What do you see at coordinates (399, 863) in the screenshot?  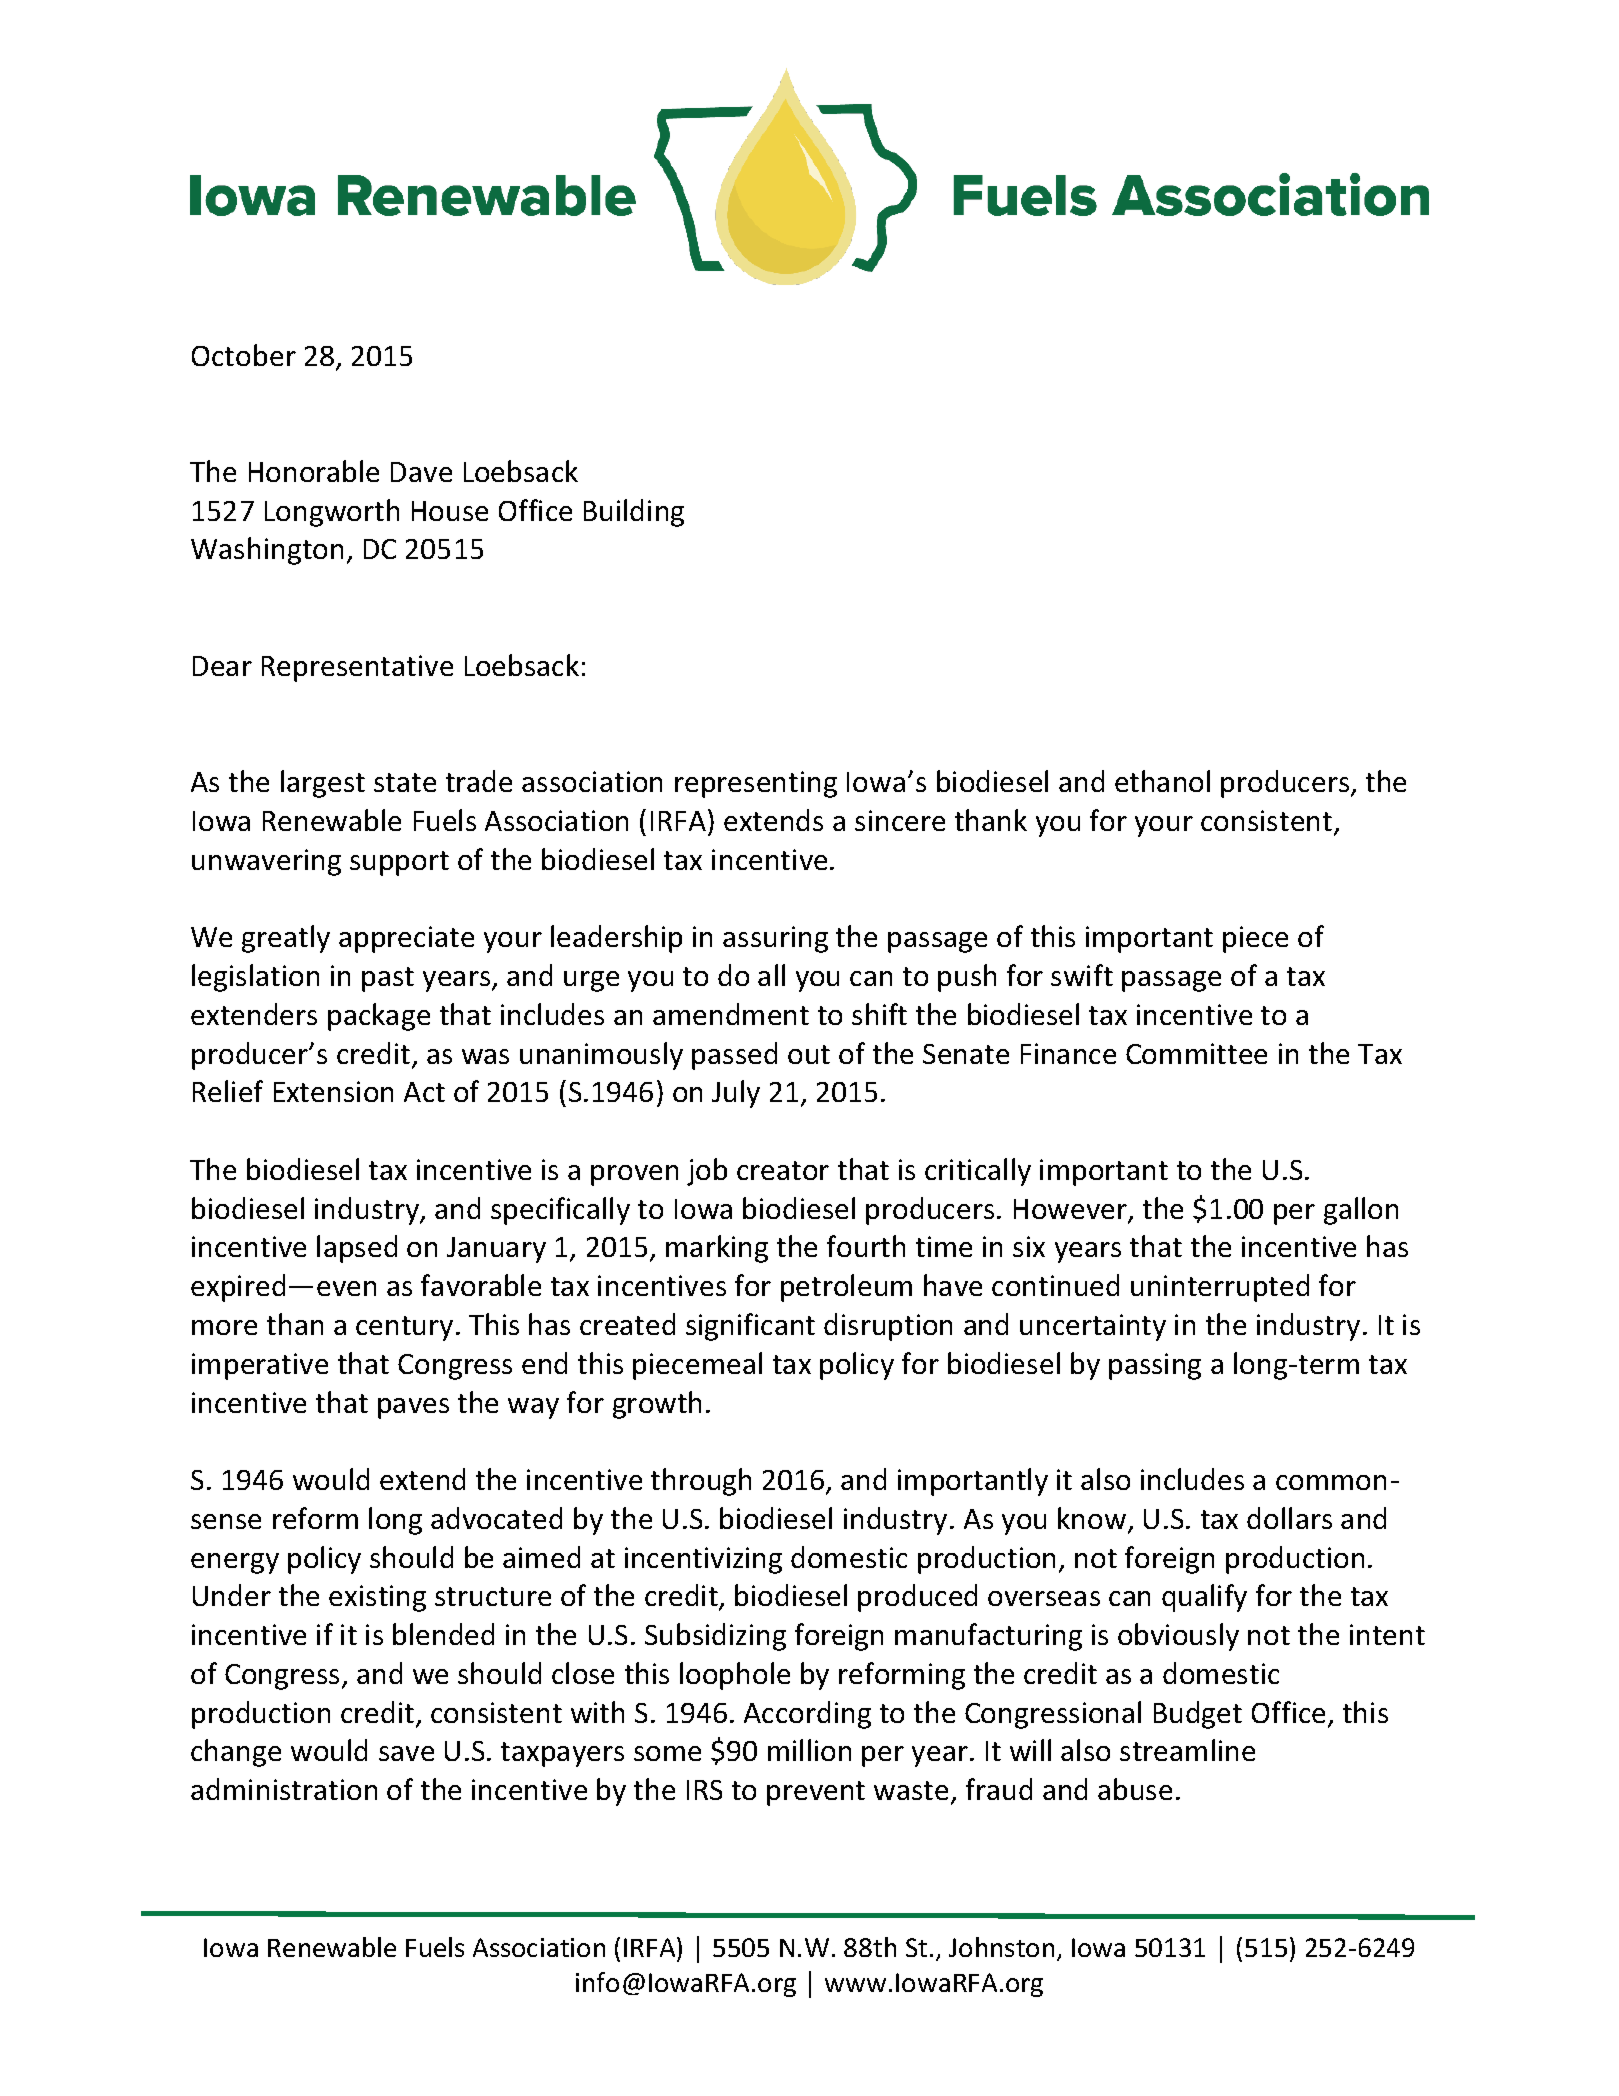 I see `support` at bounding box center [399, 863].
